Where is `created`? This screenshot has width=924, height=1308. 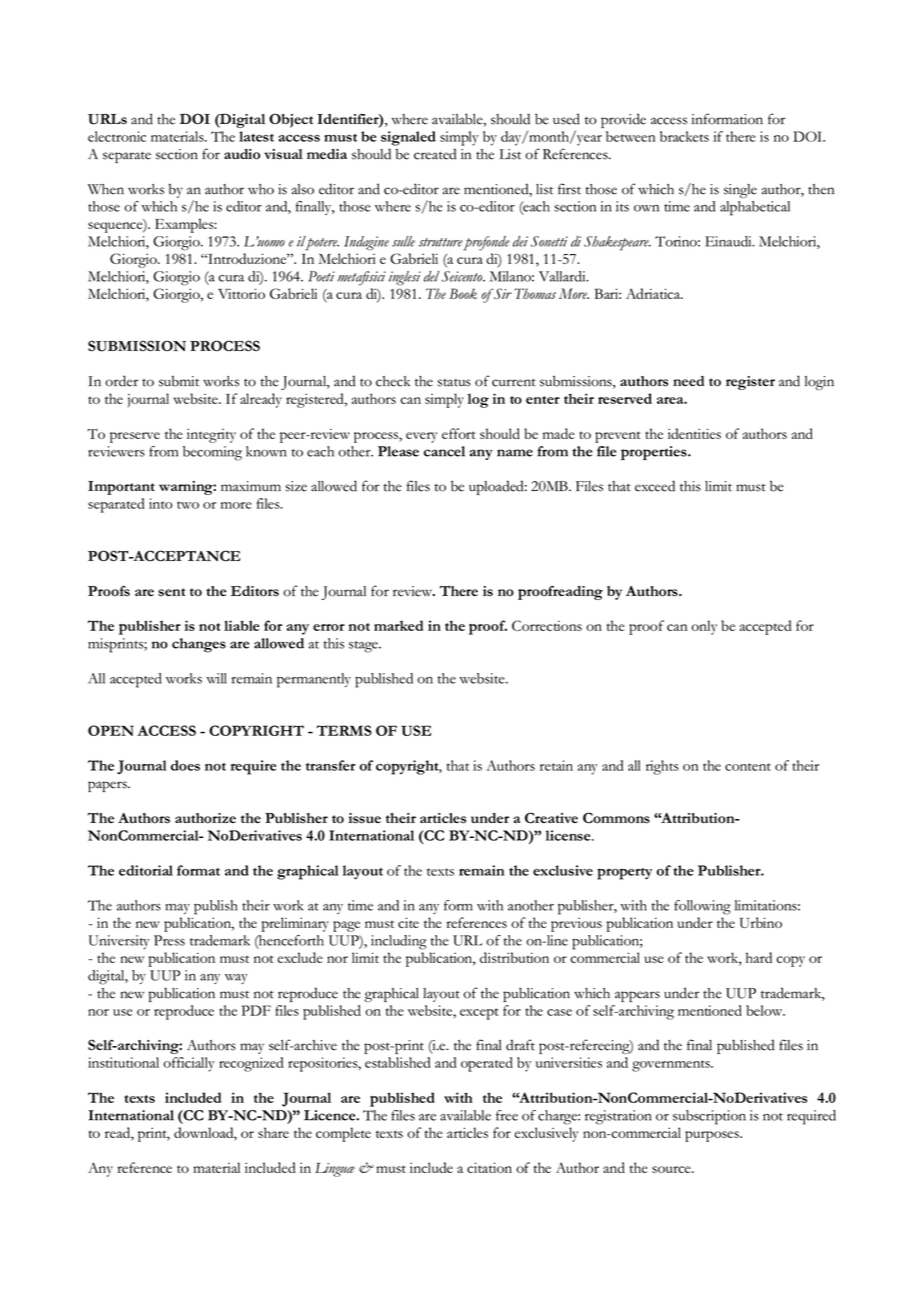
created is located at coordinates (435, 154).
